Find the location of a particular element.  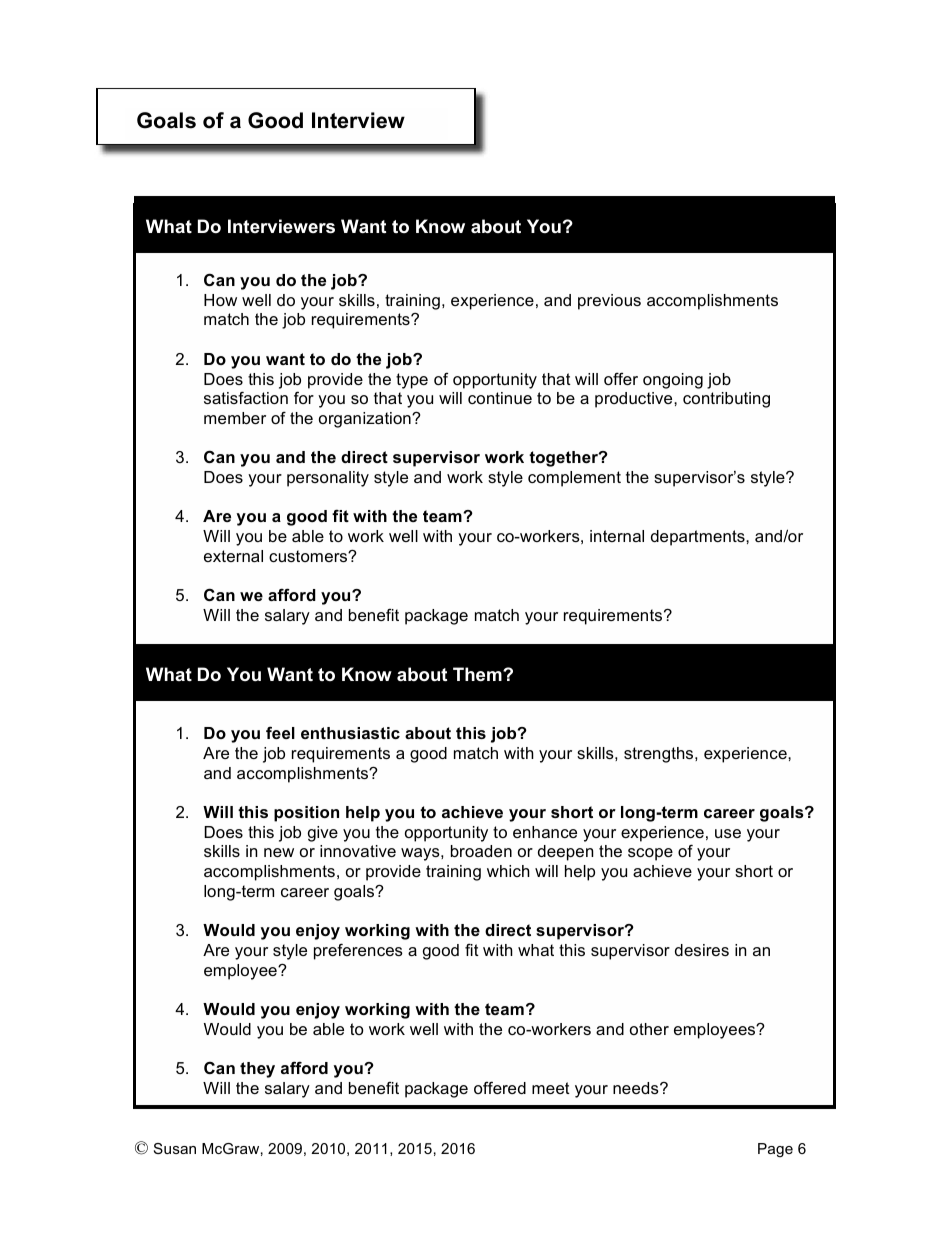

external is located at coordinates (233, 556).
